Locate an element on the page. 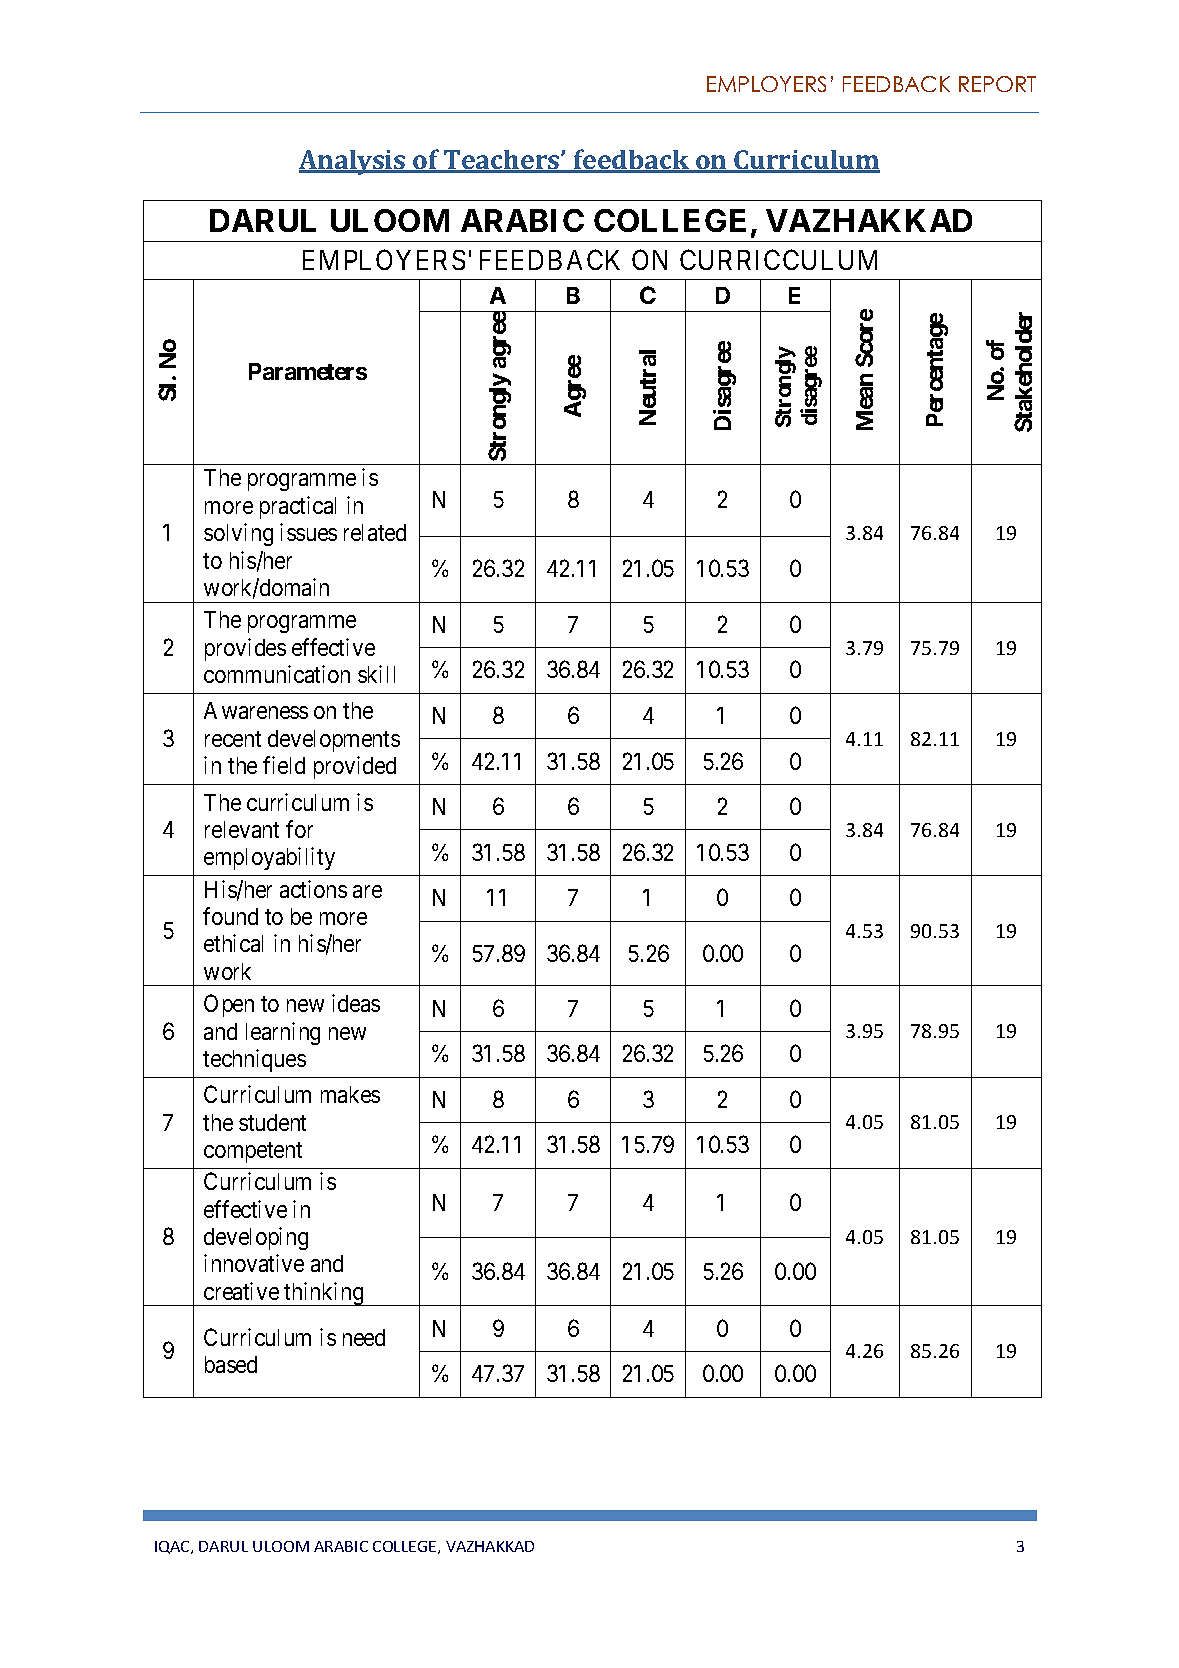  thinking is located at coordinates (324, 1294).
